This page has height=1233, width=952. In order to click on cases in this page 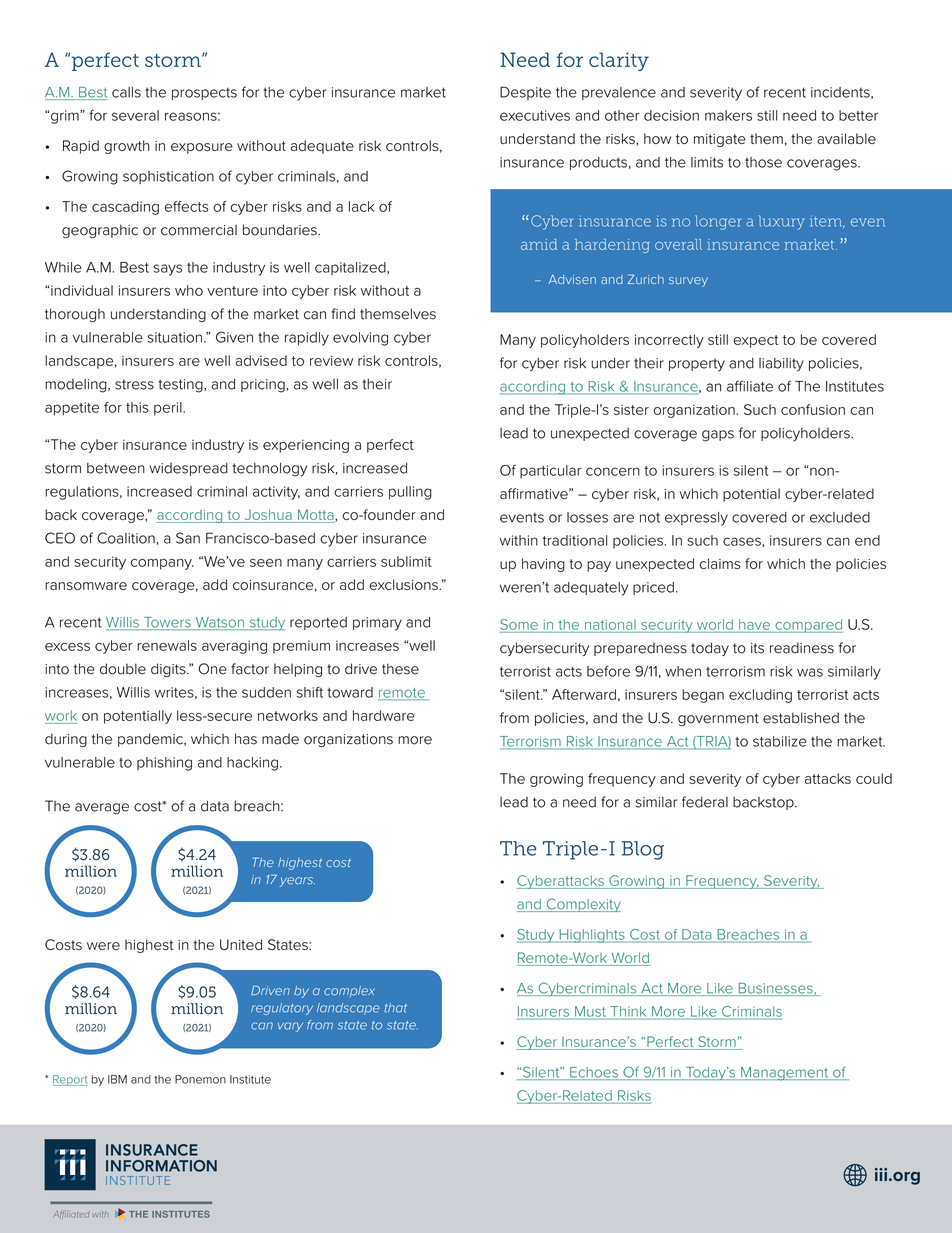, I will do `click(743, 541)`.
